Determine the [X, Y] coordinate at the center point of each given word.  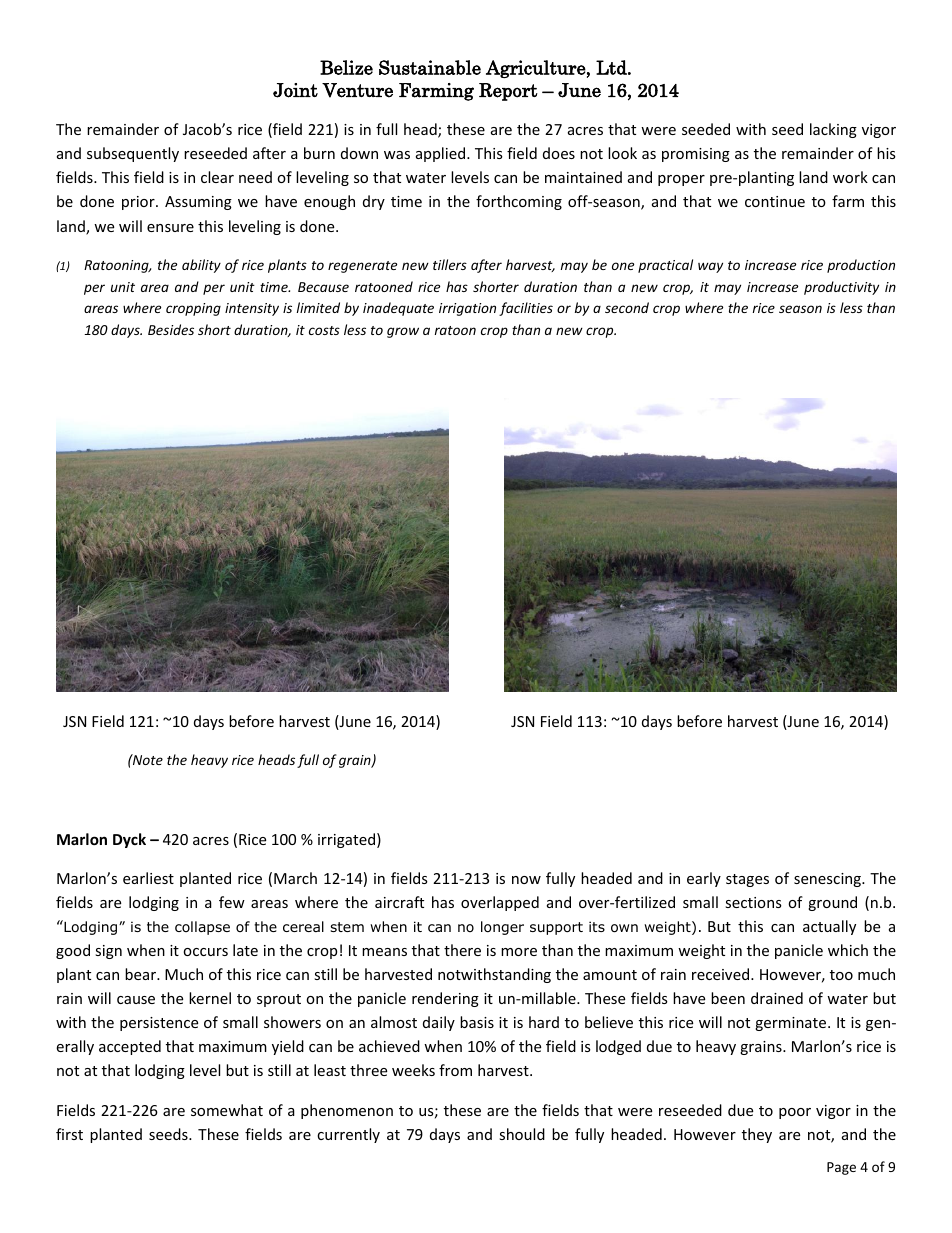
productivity [841, 288]
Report [508, 92]
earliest [148, 878]
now [526, 880]
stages [747, 880]
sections [753, 902]
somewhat [227, 1110]
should [522, 1134]
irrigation [467, 309]
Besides [171, 329]
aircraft [399, 902]
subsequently [133, 154]
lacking [833, 130]
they [757, 1135]
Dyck [129, 840]
